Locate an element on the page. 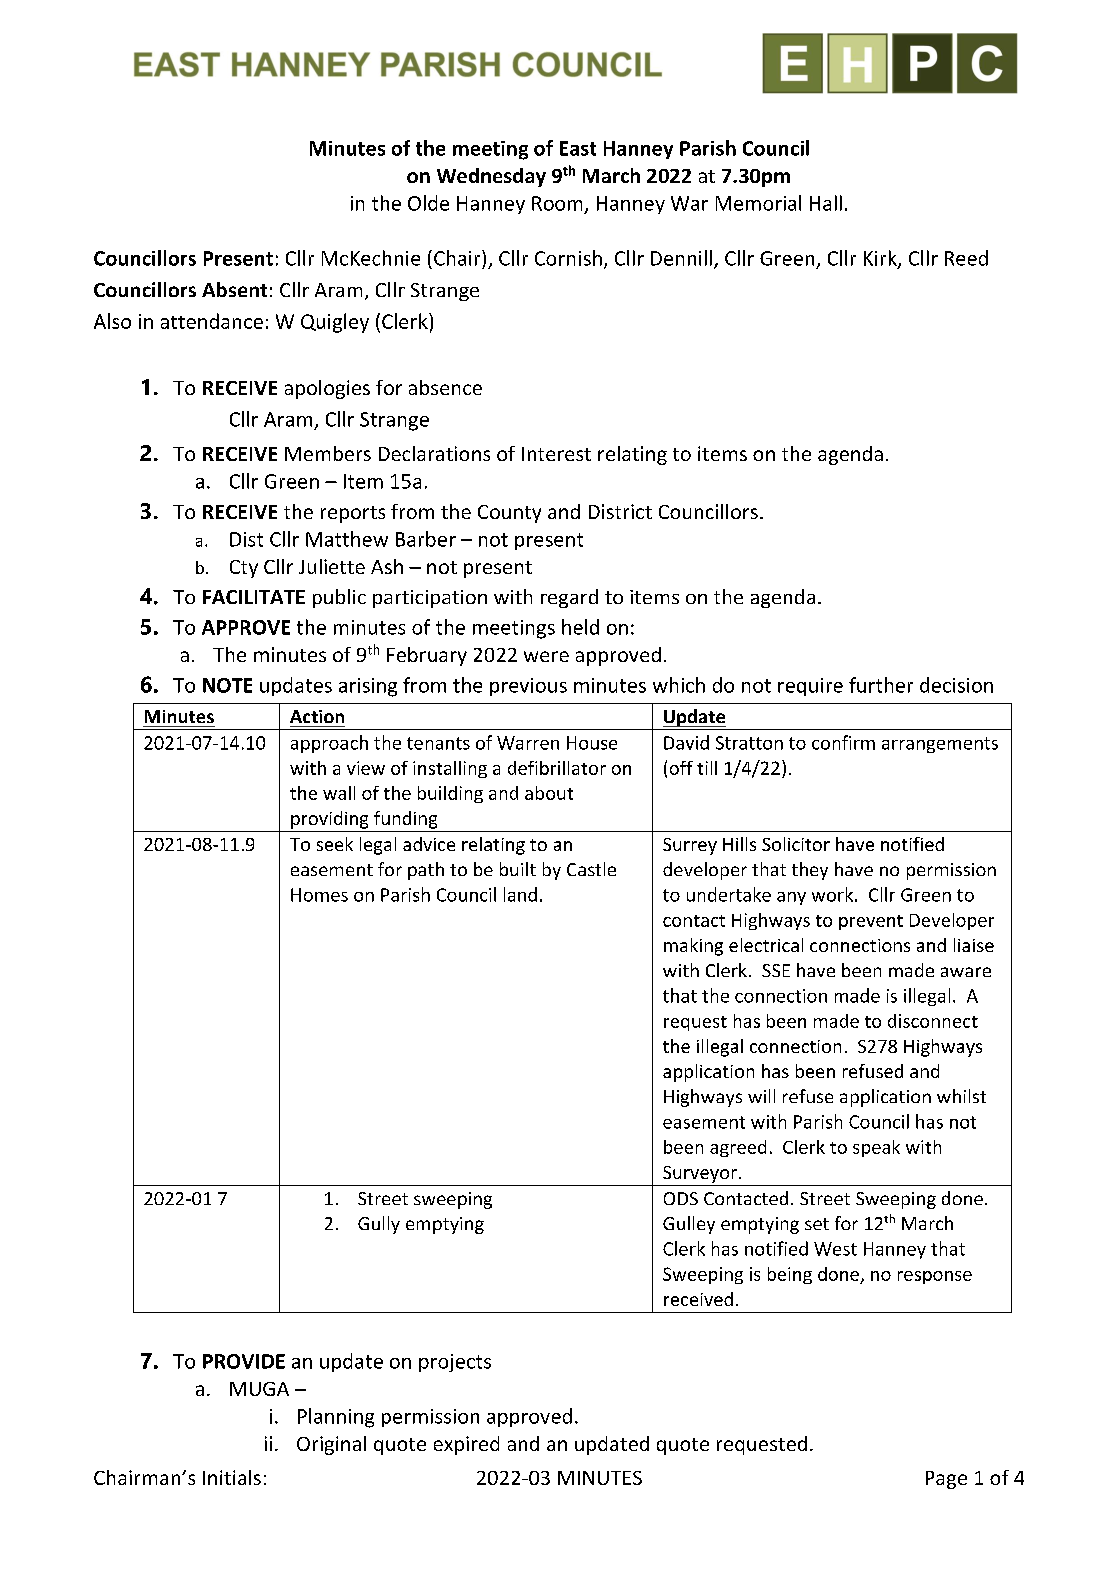  Initials is located at coordinates (232, 1477).
